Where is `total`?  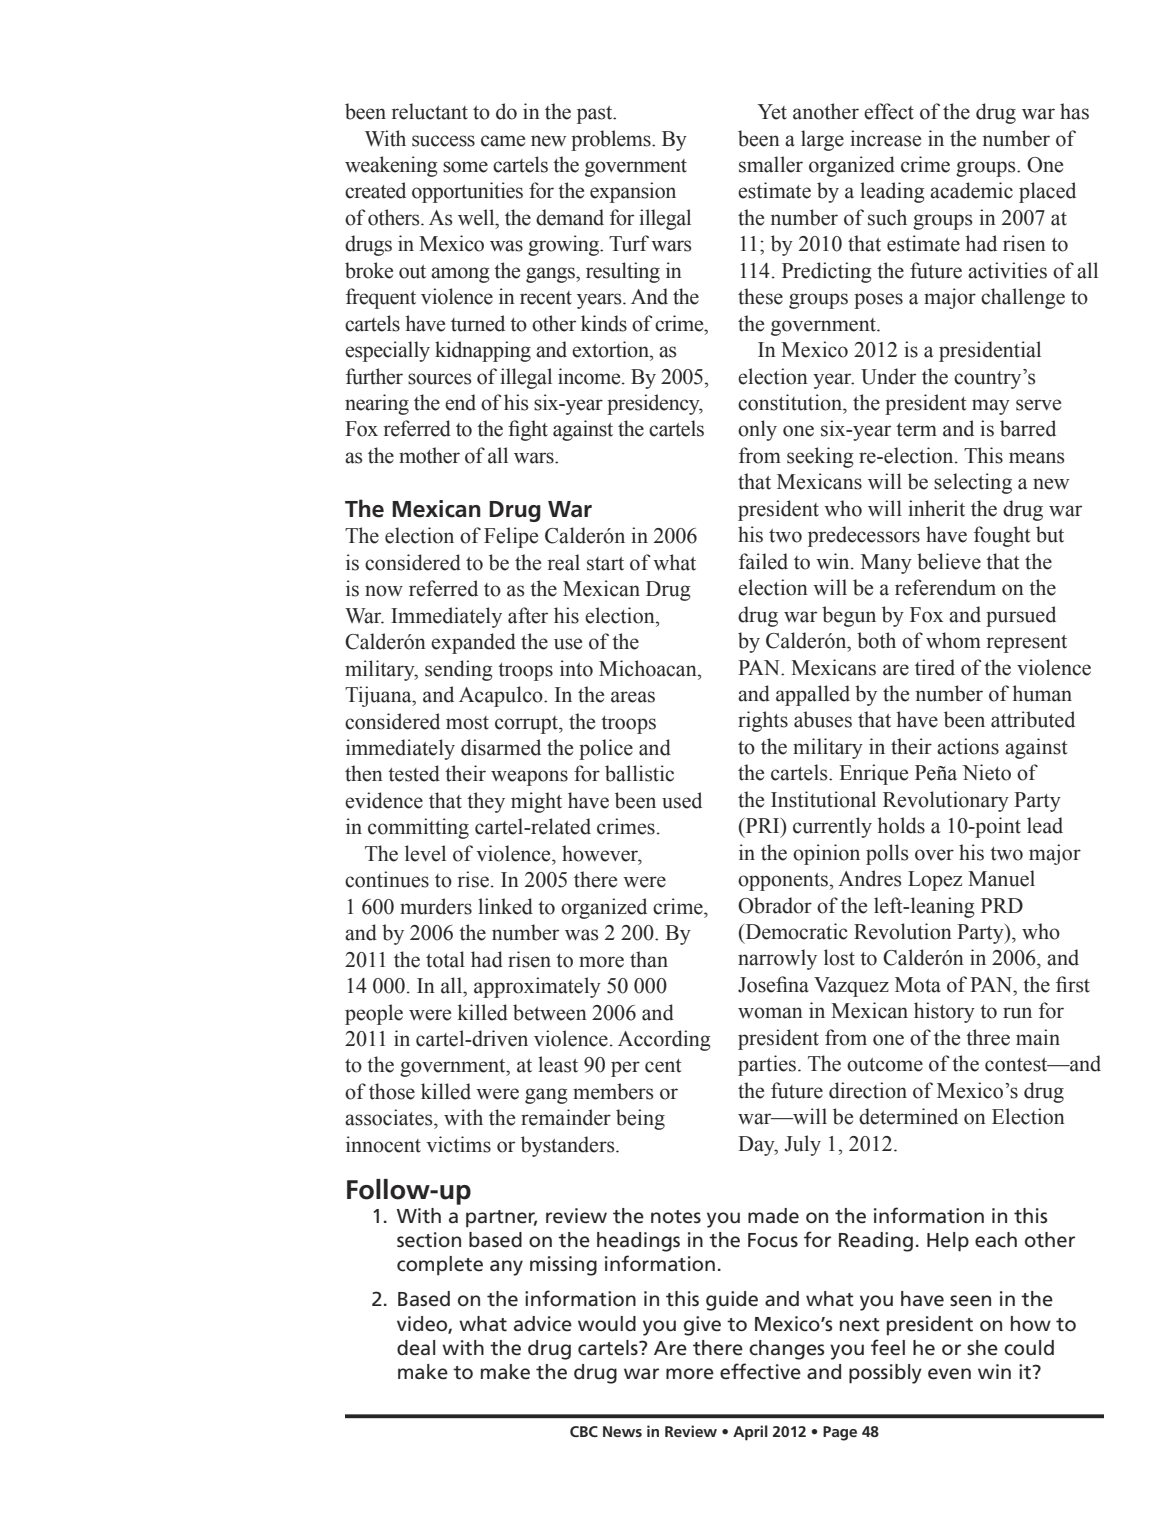 total is located at coordinates (445, 959).
